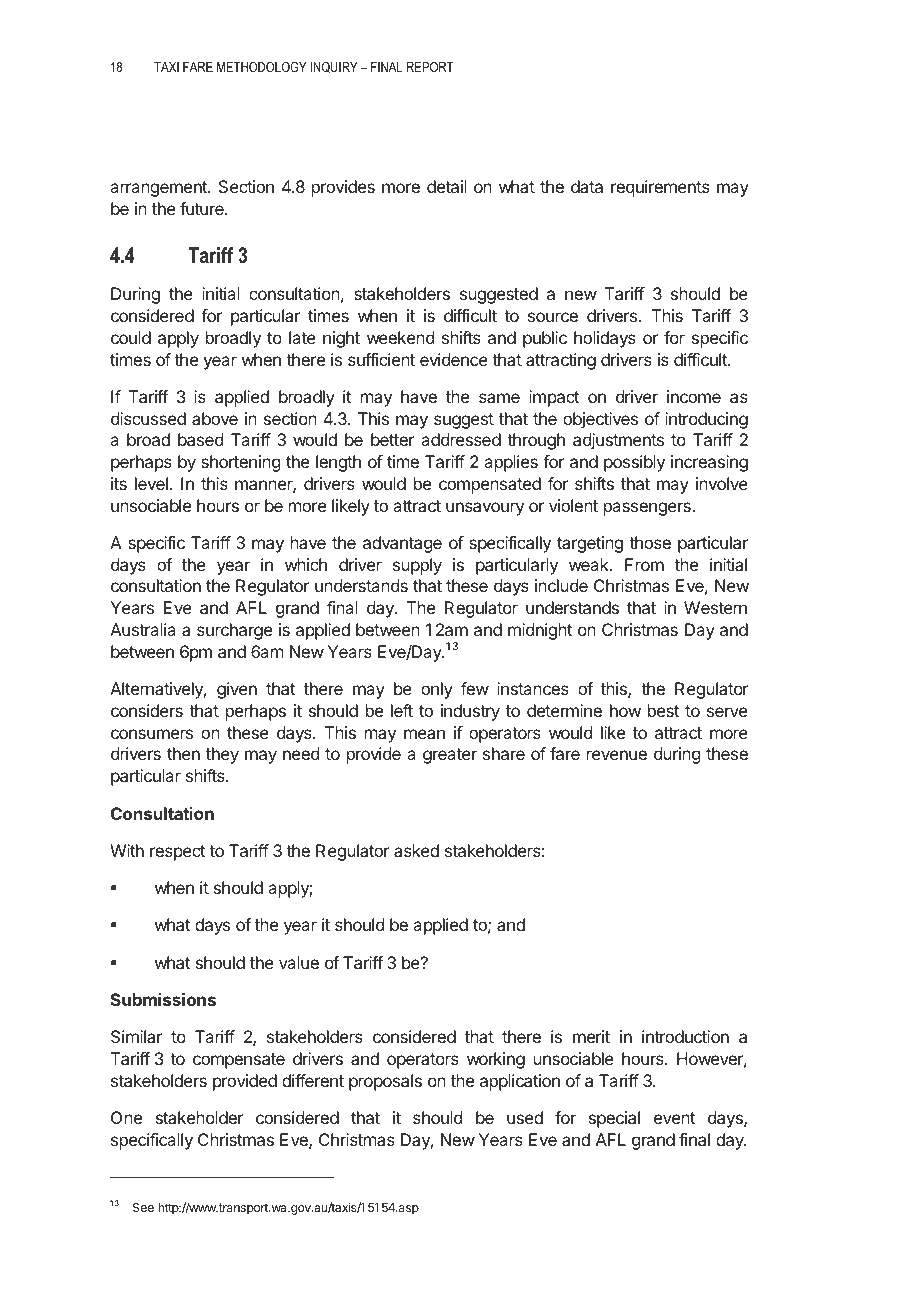 This screenshot has width=924, height=1308. I want to click on surcharge, so click(234, 631).
